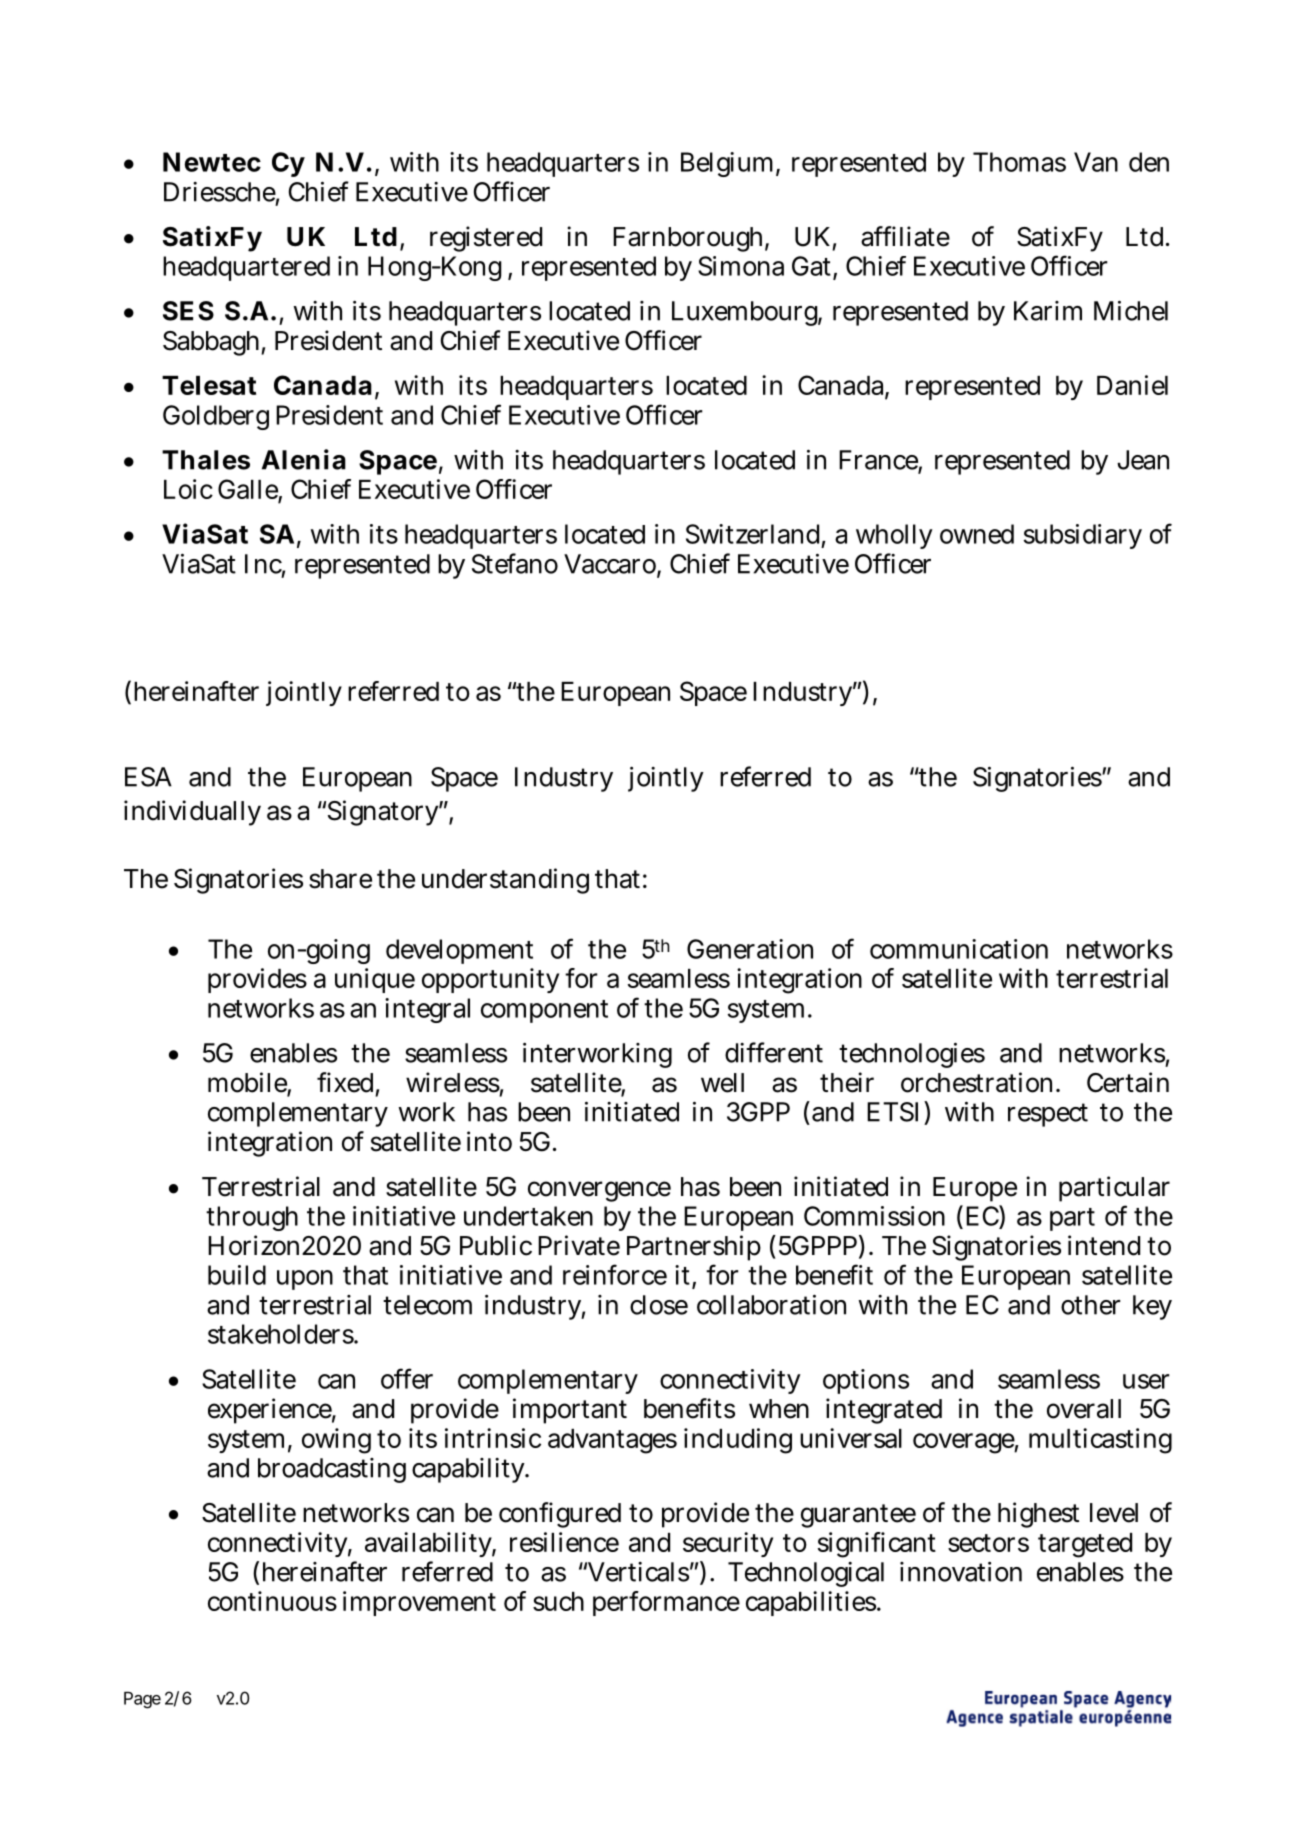 This image has height=1826, width=1291. Describe the element at coordinates (272, 1601) in the image. I see `continuous` at that location.
